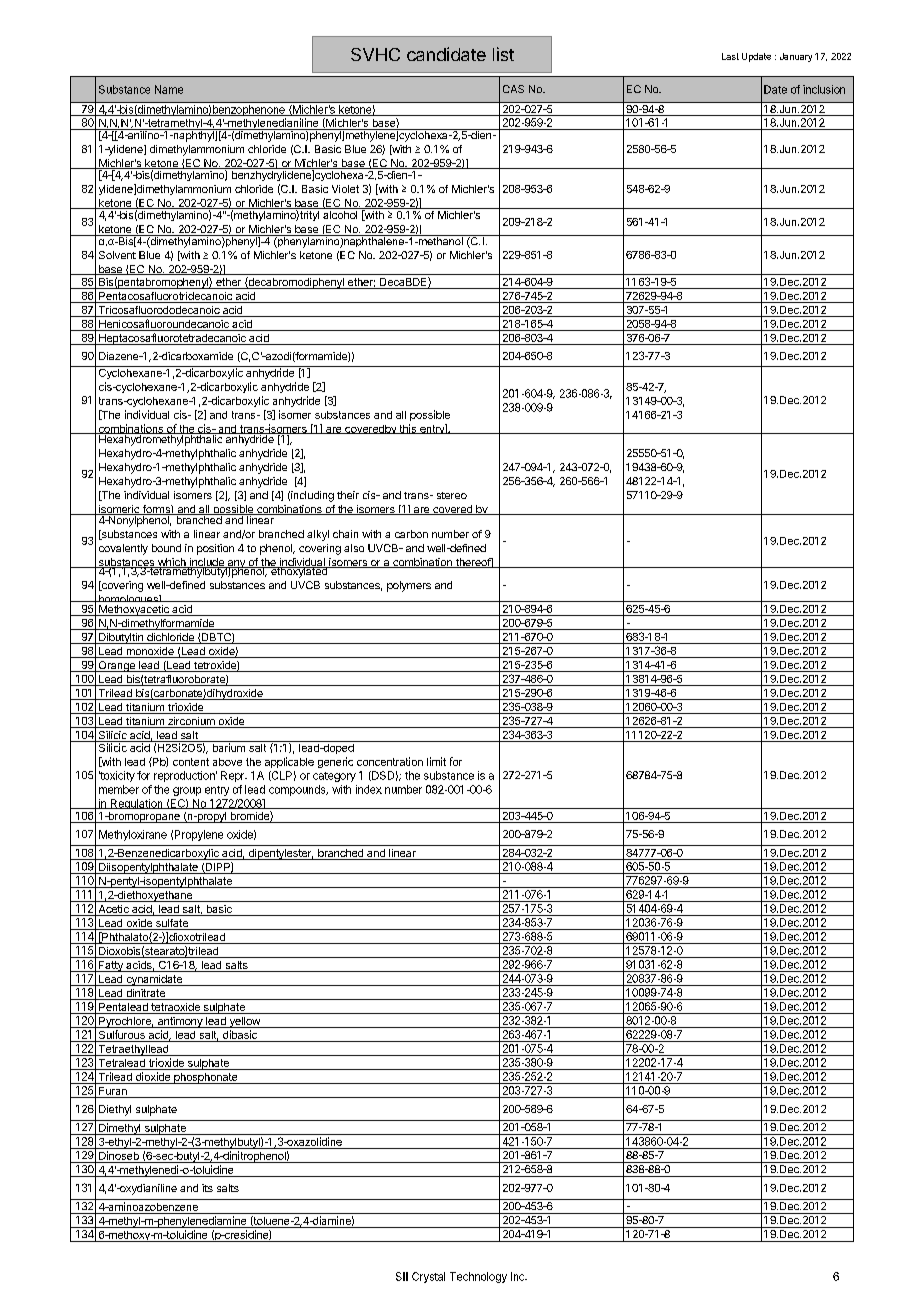  I want to click on Last, so click(730, 56).
